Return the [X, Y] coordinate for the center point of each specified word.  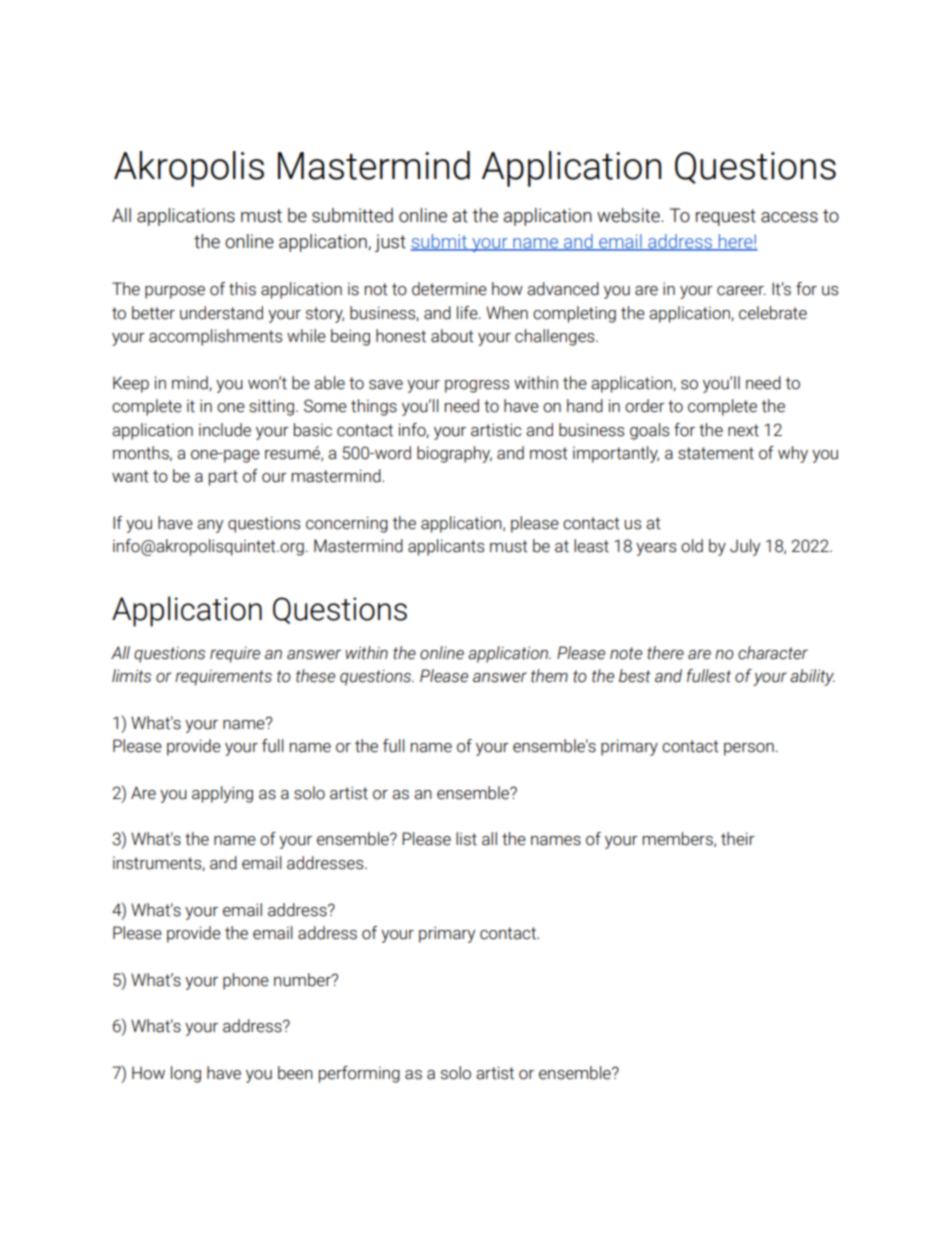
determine [449, 289]
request [726, 217]
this [242, 289]
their [738, 839]
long [186, 1074]
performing [359, 1074]
